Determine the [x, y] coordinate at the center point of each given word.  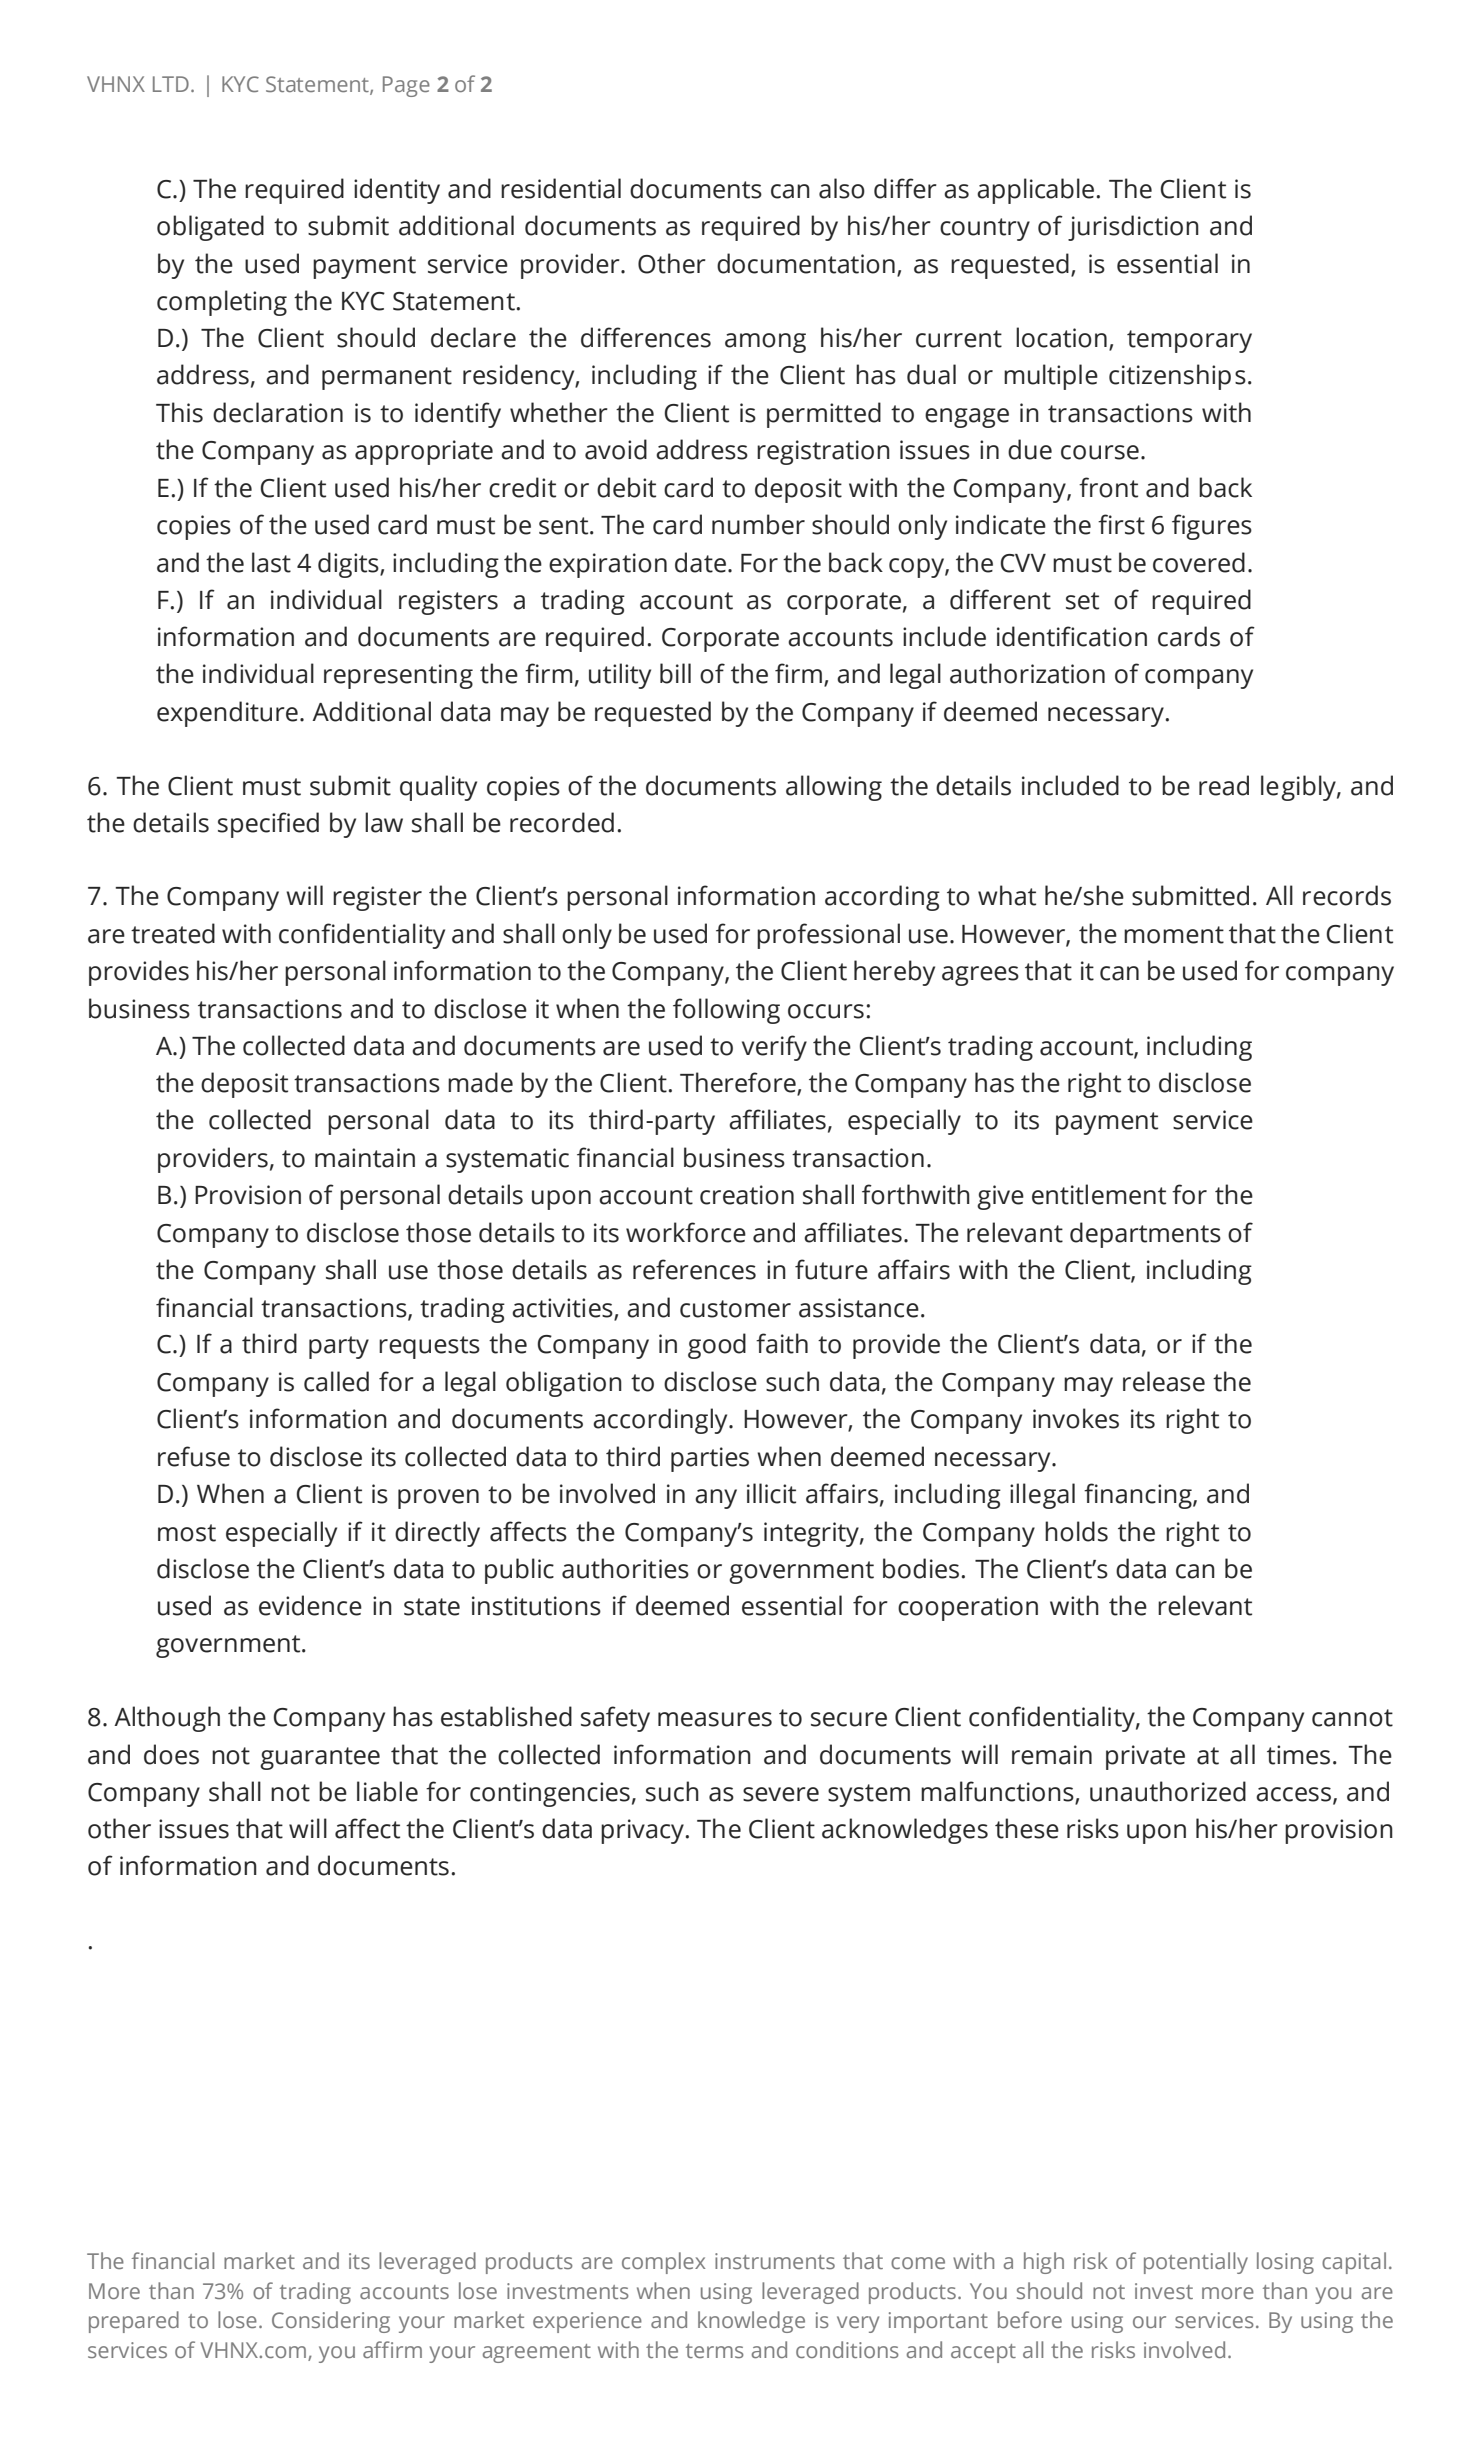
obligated [210, 228]
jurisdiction [1133, 228]
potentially [1196, 2263]
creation [747, 1195]
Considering [331, 2322]
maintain [365, 1158]
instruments [775, 2261]
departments [1145, 1235]
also [842, 188]
